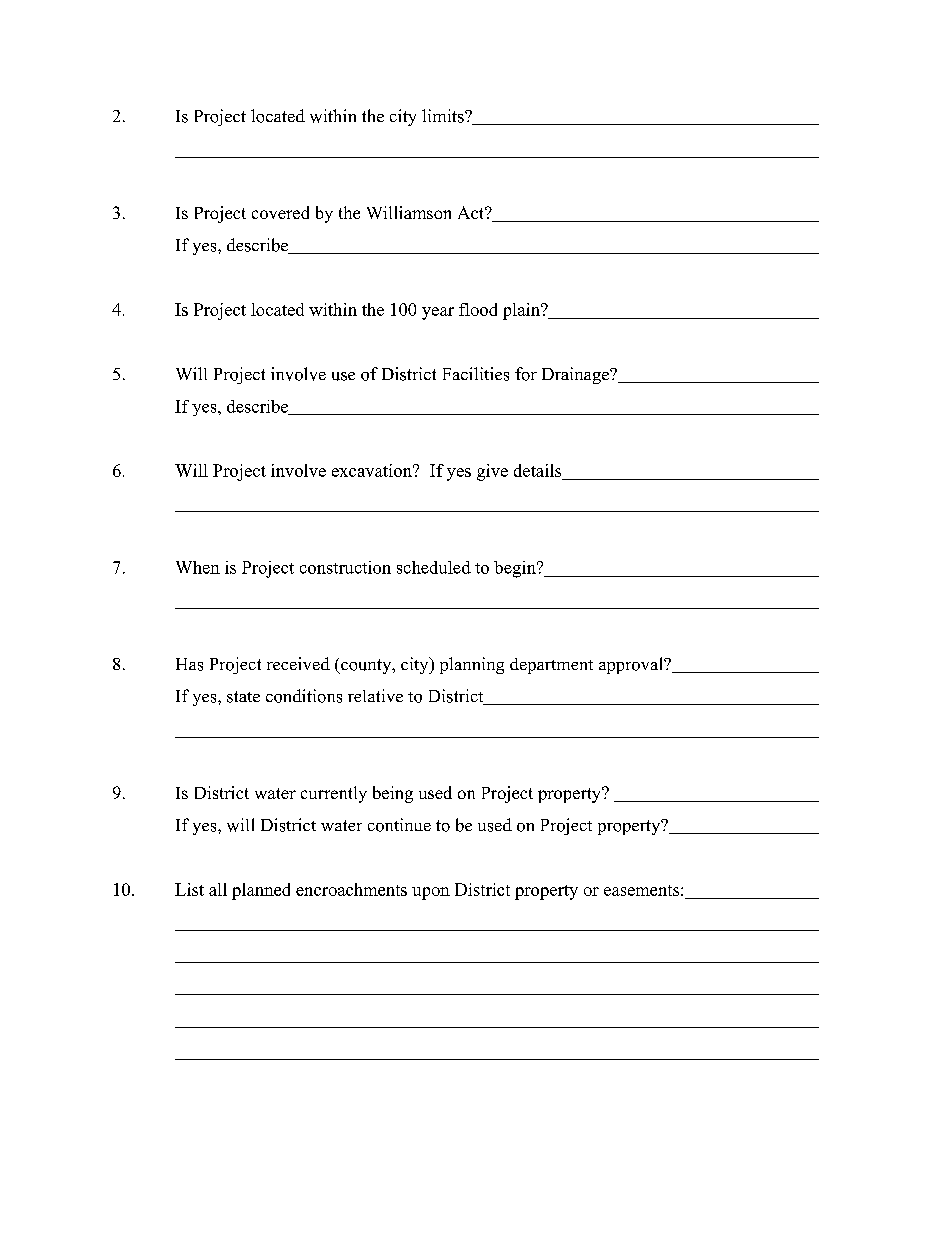  What do you see at coordinates (375, 695) in the screenshot?
I see `relative` at bounding box center [375, 695].
